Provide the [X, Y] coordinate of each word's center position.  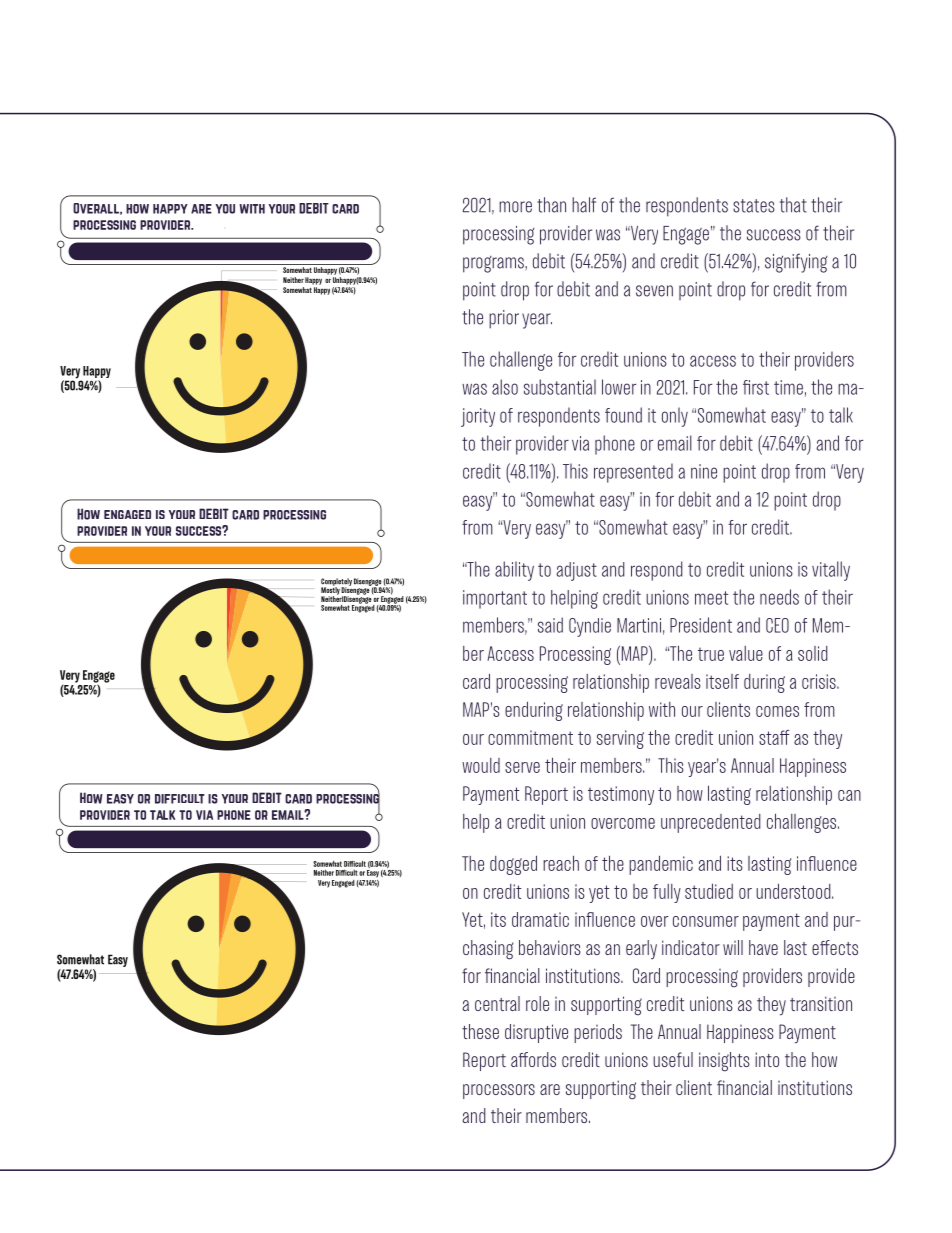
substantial [560, 387]
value [746, 653]
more [515, 207]
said [550, 625]
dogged [513, 865]
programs [494, 264]
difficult [180, 799]
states [754, 206]
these [480, 1031]
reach [561, 863]
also [505, 387]
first [756, 387]
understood [794, 891]
